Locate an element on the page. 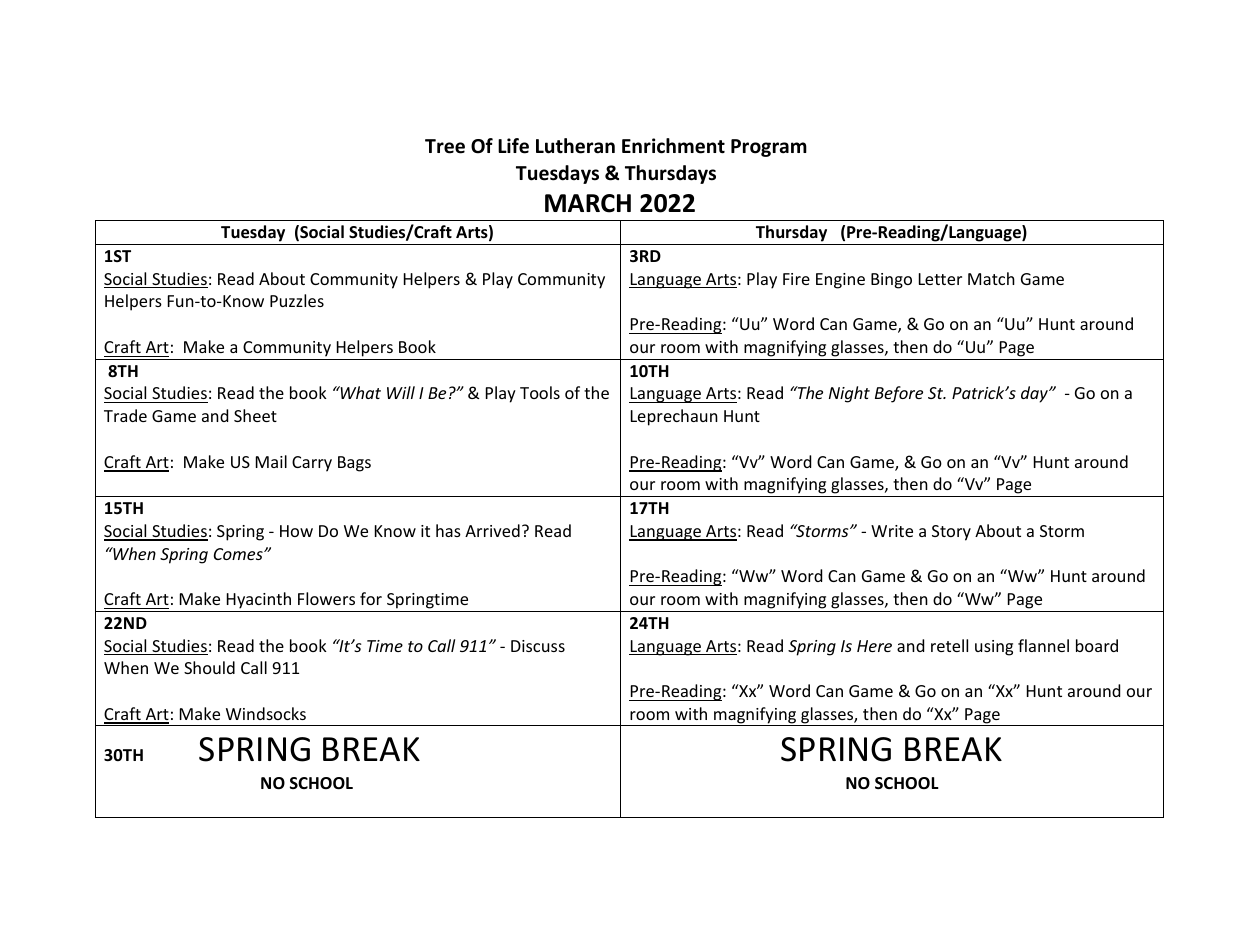 The height and width of the document is (952, 1233). Fire is located at coordinates (796, 279).
